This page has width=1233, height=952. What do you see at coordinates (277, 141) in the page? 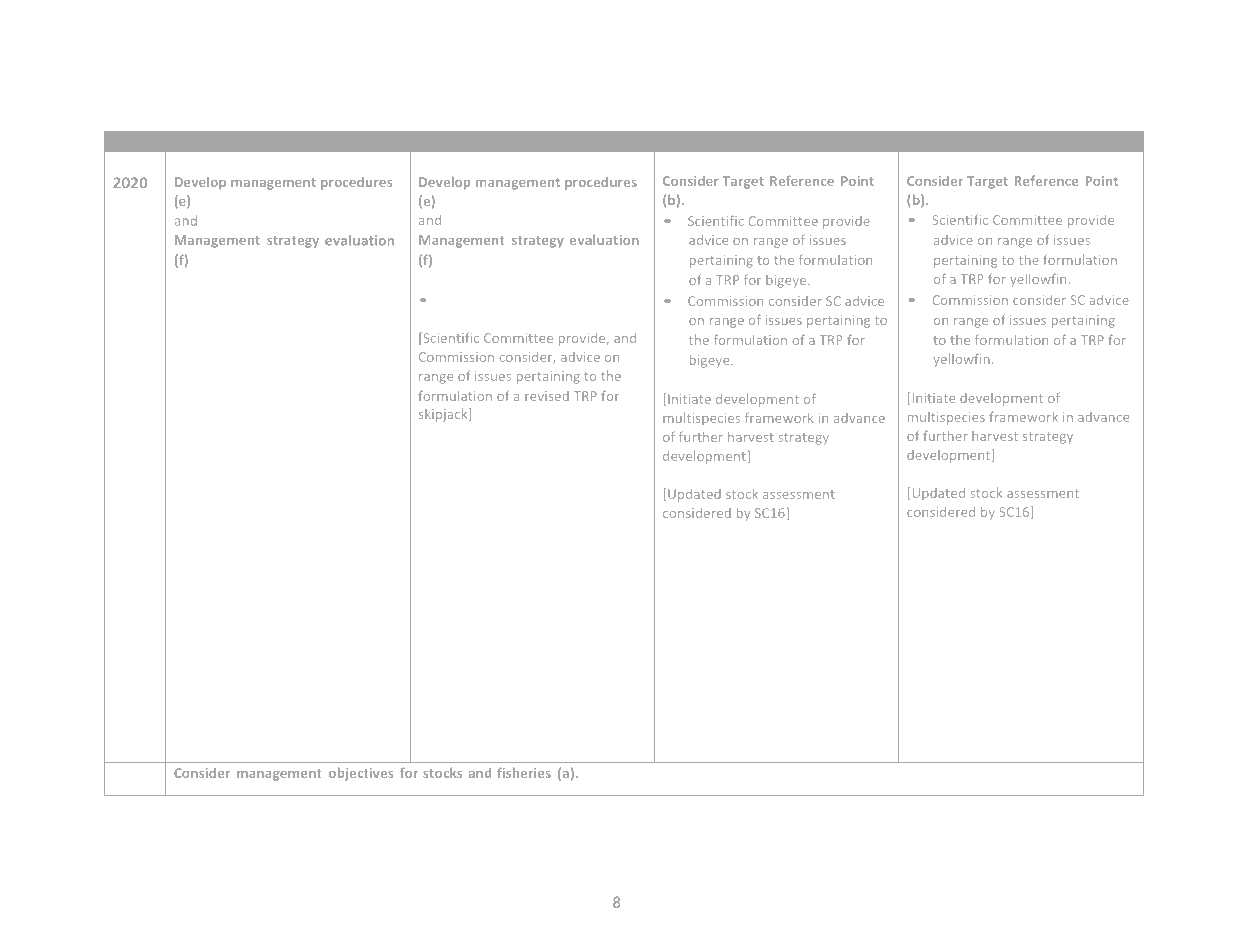
I see `Pacific` at bounding box center [277, 141].
